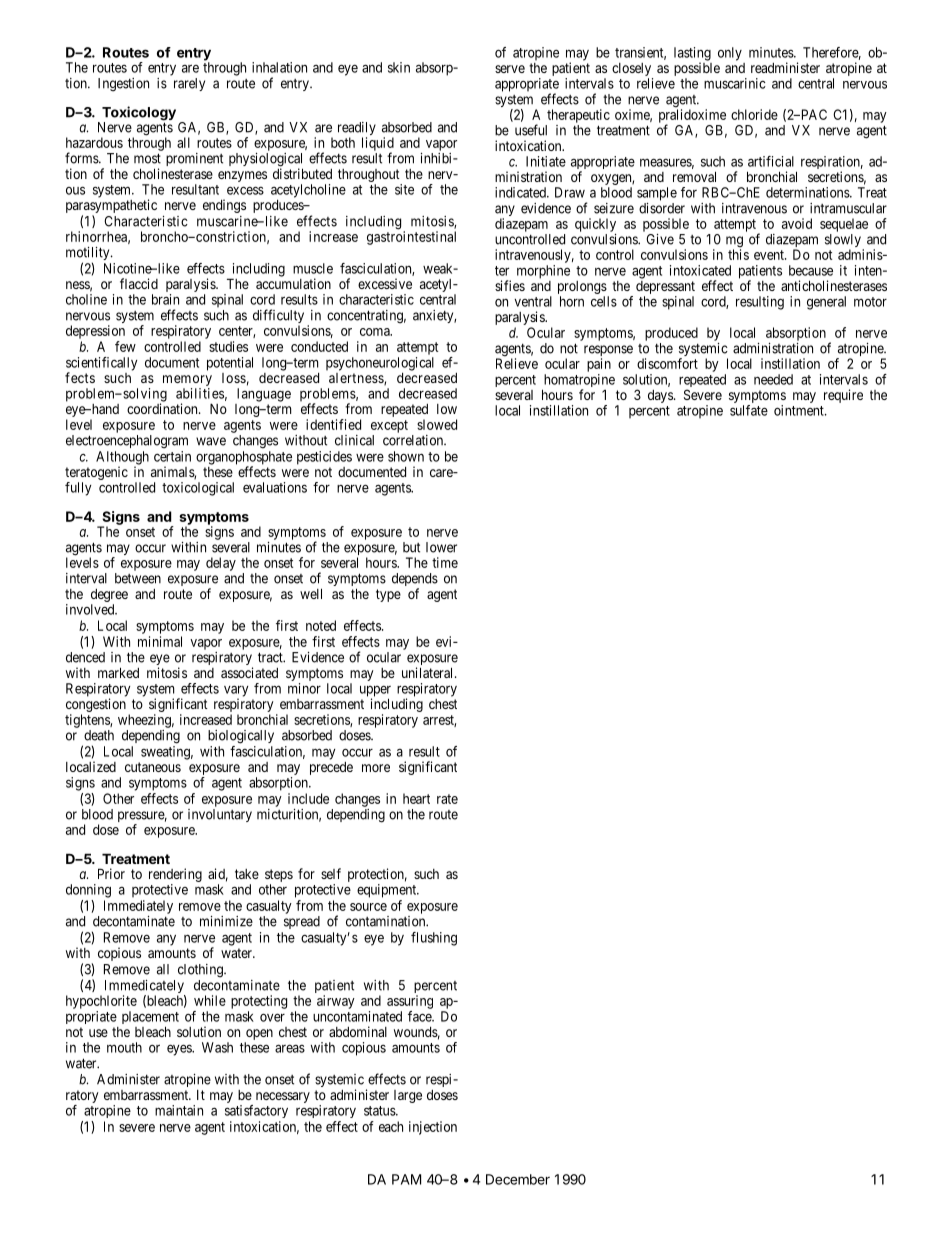  What do you see at coordinates (800, 410) in the document?
I see `ointment` at bounding box center [800, 410].
